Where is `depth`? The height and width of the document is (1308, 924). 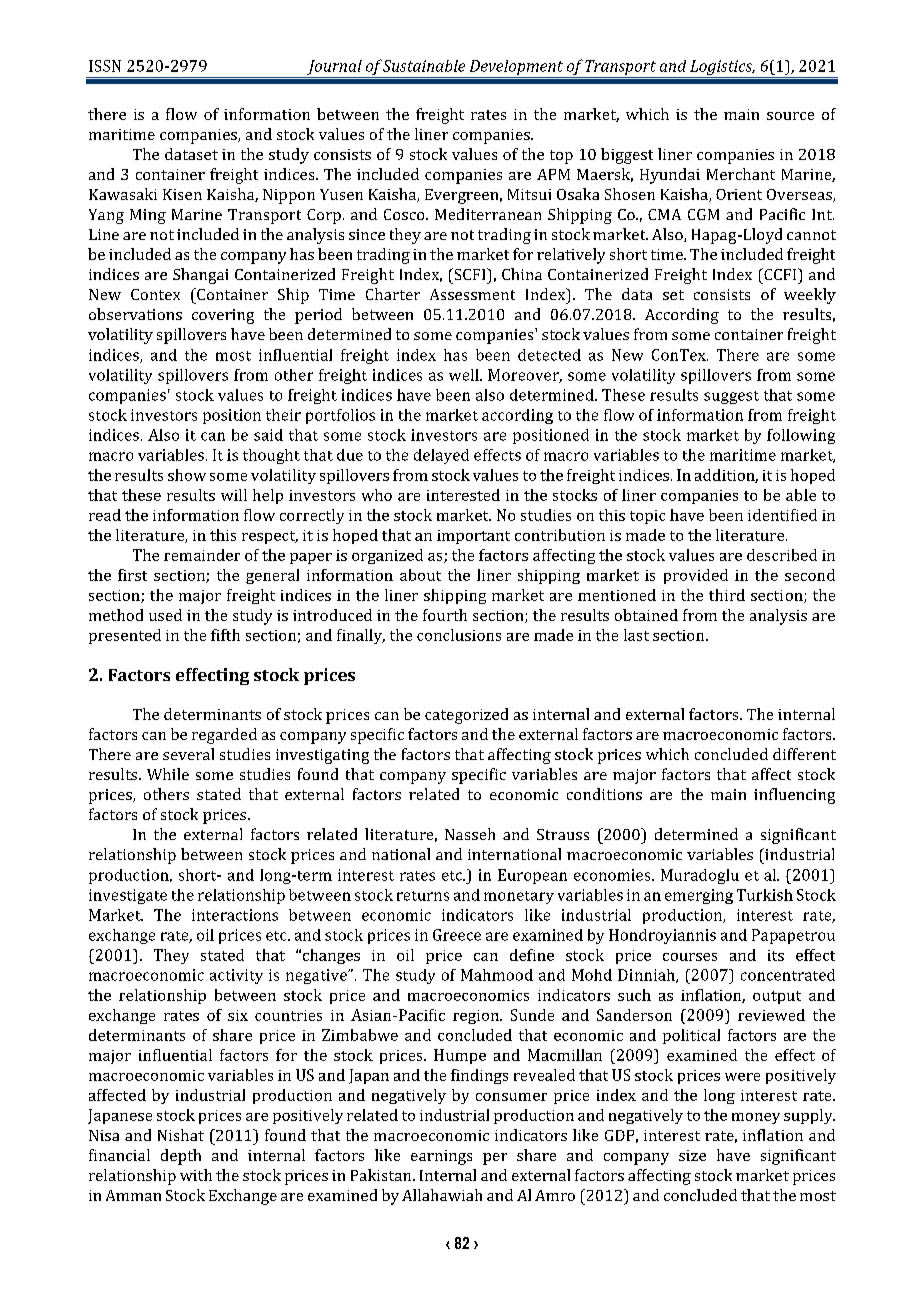 depth is located at coordinates (181, 1157).
